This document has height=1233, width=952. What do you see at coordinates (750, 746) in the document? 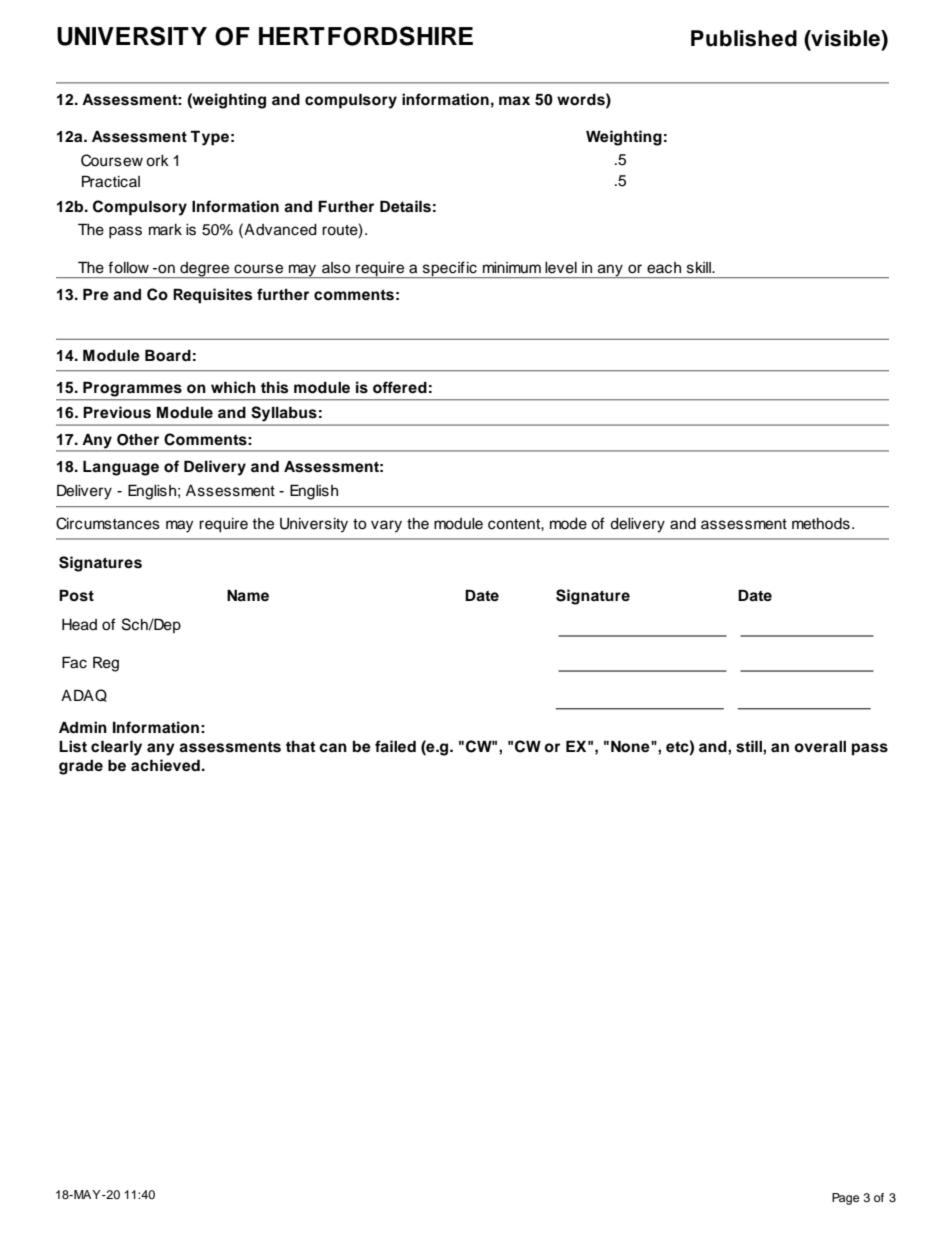
I see `still` at bounding box center [750, 746].
